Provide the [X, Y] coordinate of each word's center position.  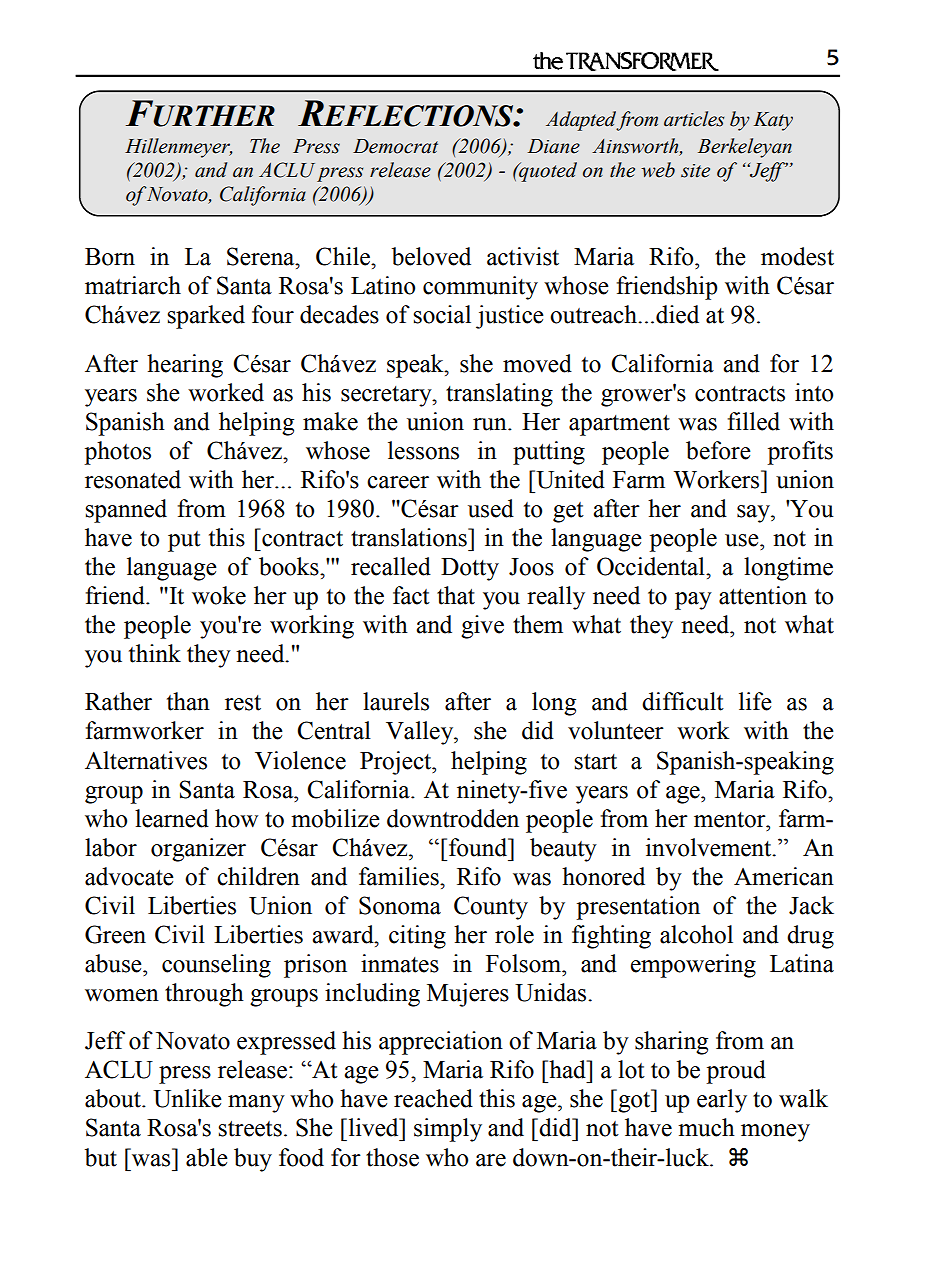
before [718, 450]
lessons [423, 450]
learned [172, 818]
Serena [262, 256]
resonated [133, 479]
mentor [731, 820]
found [479, 847]
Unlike [187, 1098]
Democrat [395, 146]
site [695, 171]
